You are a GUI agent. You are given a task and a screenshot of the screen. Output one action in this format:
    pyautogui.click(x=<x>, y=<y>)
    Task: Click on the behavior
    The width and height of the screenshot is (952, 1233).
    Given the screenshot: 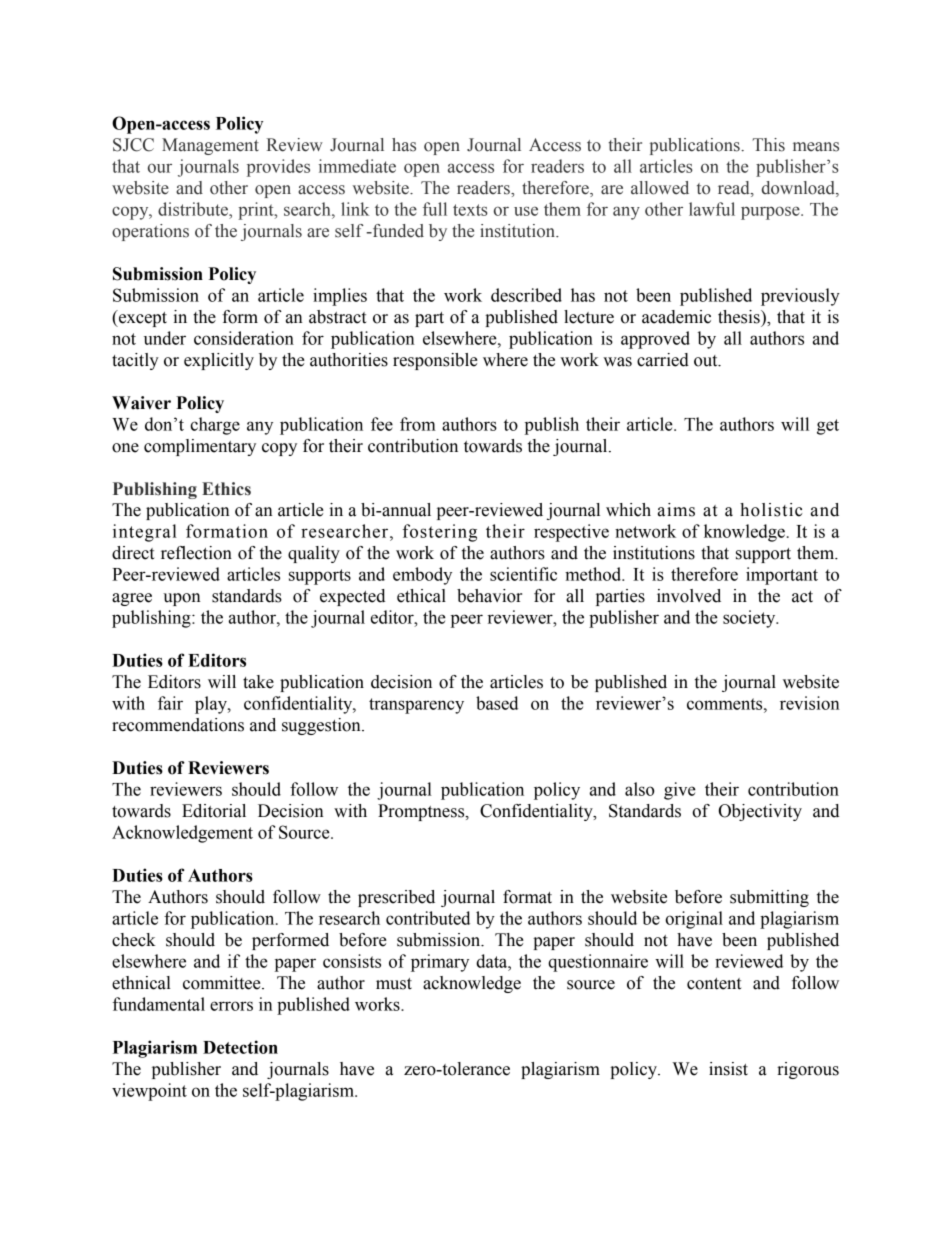 What is the action you would take?
    pyautogui.click(x=489, y=596)
